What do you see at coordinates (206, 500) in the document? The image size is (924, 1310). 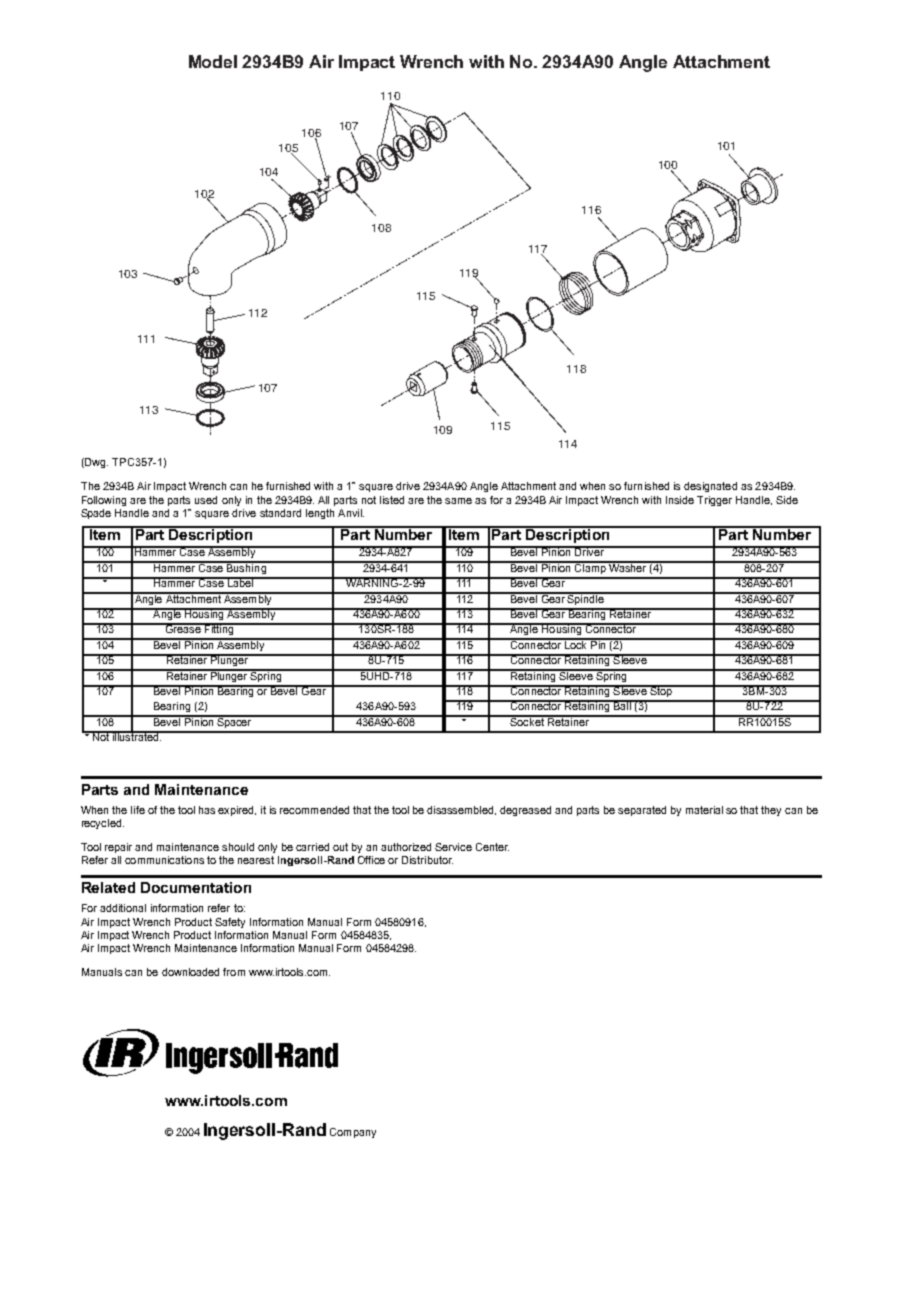 I see `used` at bounding box center [206, 500].
